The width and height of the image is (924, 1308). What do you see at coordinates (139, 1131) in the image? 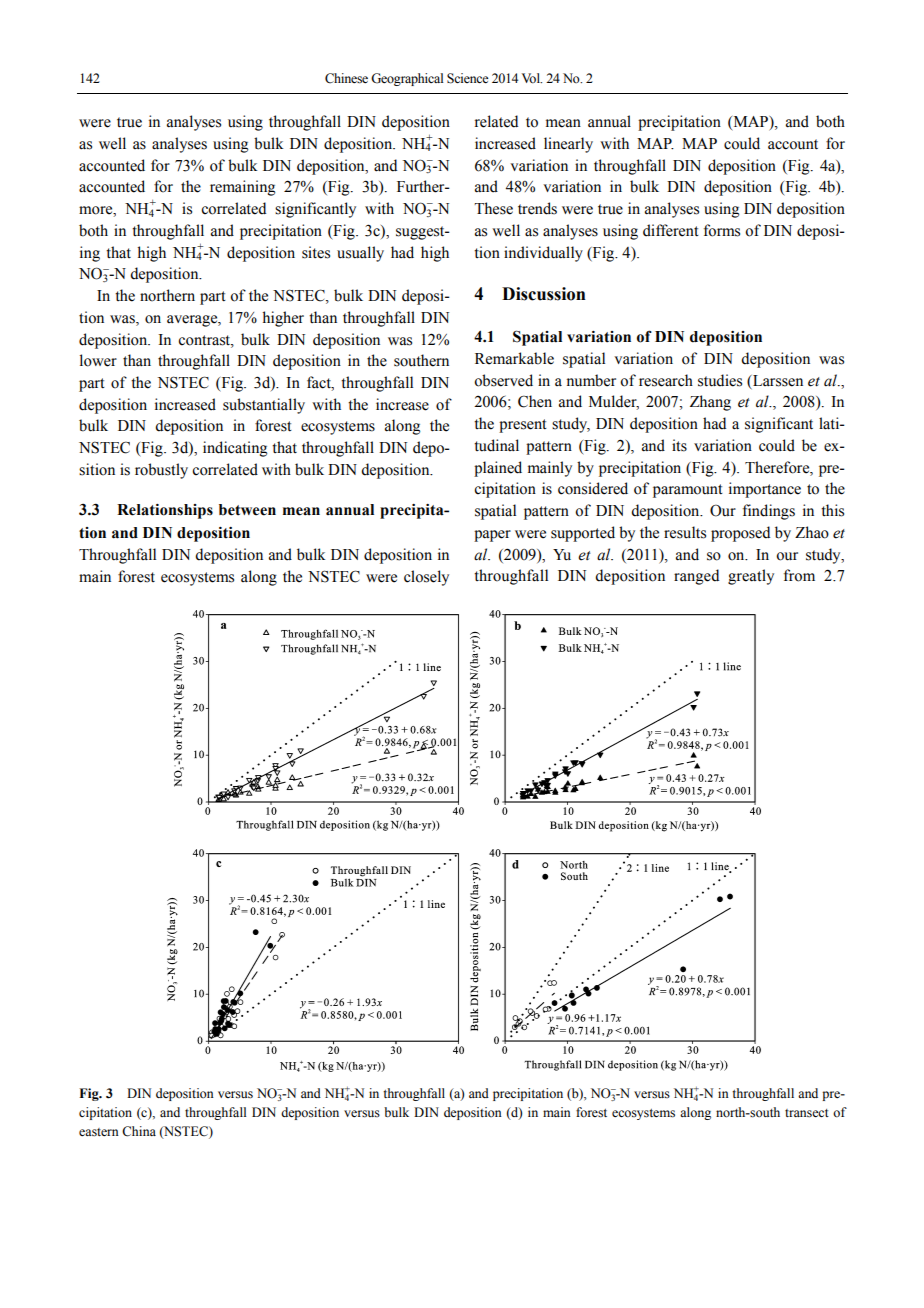
I see `China` at bounding box center [139, 1131].
